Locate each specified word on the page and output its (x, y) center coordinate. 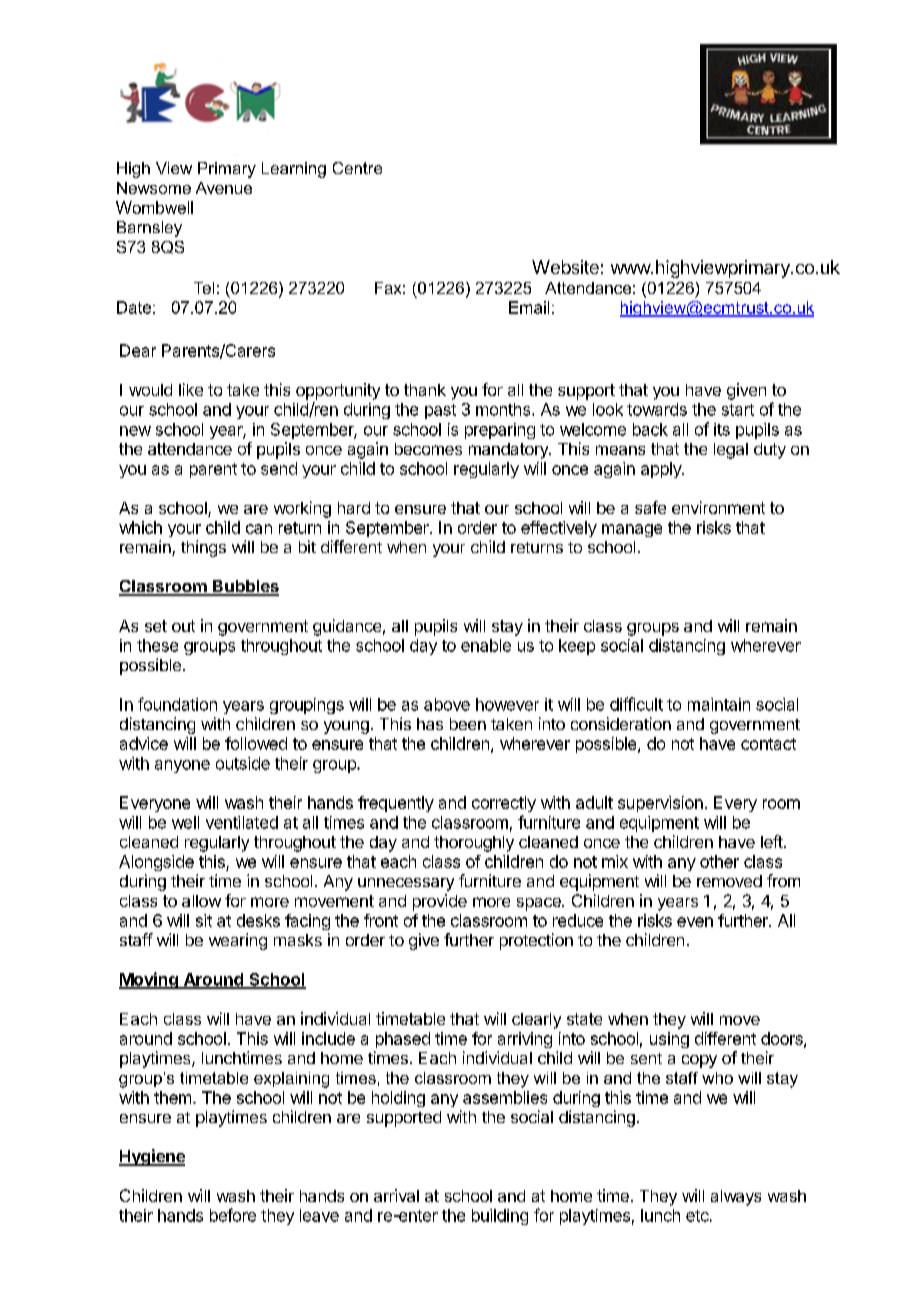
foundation (177, 704)
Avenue (224, 188)
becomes (428, 449)
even (695, 922)
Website (565, 267)
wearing (238, 941)
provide (440, 902)
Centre (357, 168)
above (447, 704)
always (736, 1198)
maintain (719, 704)
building (500, 1217)
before (233, 1215)
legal (731, 451)
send (279, 468)
